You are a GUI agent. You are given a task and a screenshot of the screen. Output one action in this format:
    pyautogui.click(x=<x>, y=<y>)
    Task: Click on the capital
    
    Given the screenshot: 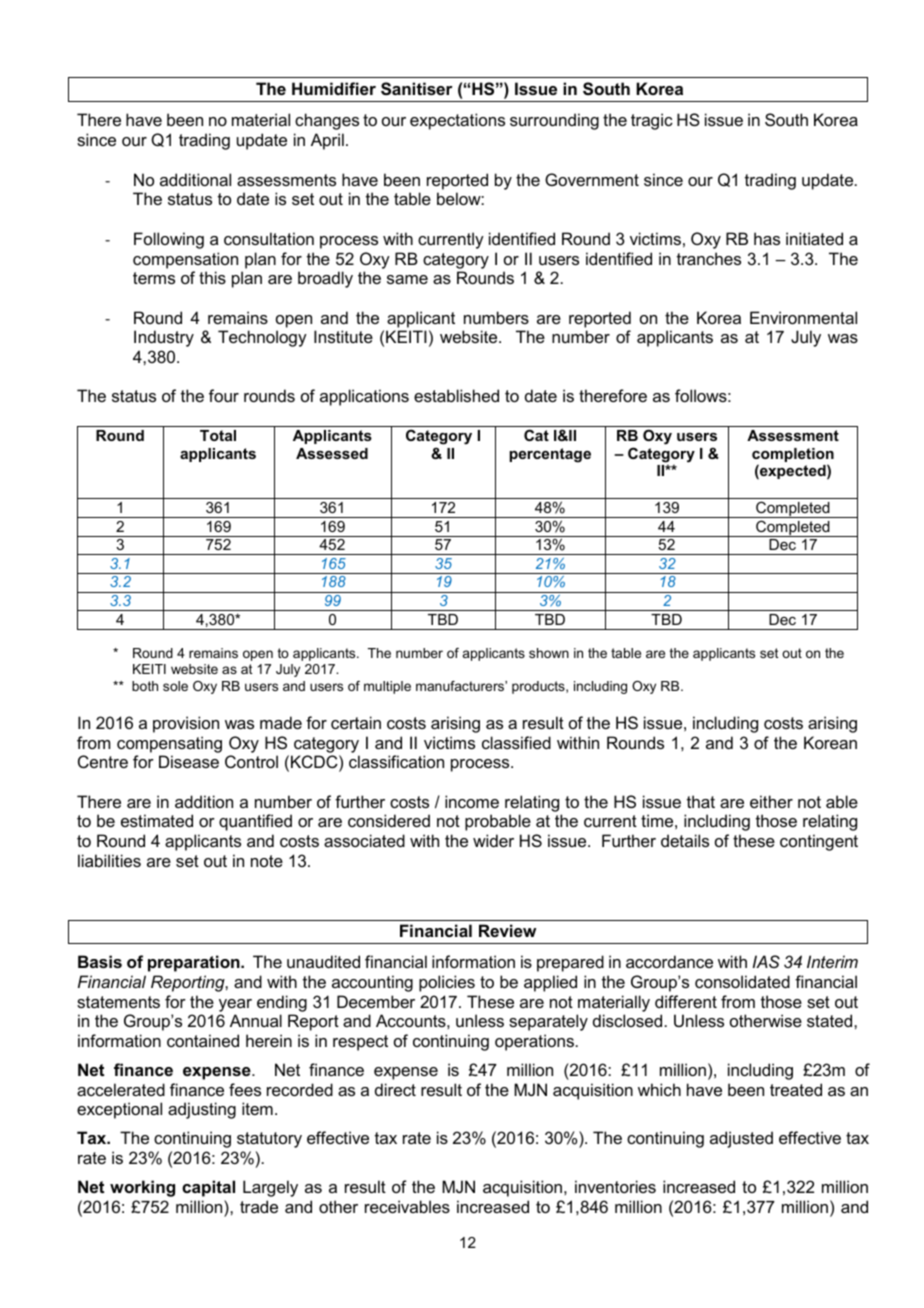 What is the action you would take?
    pyautogui.click(x=208, y=1188)
